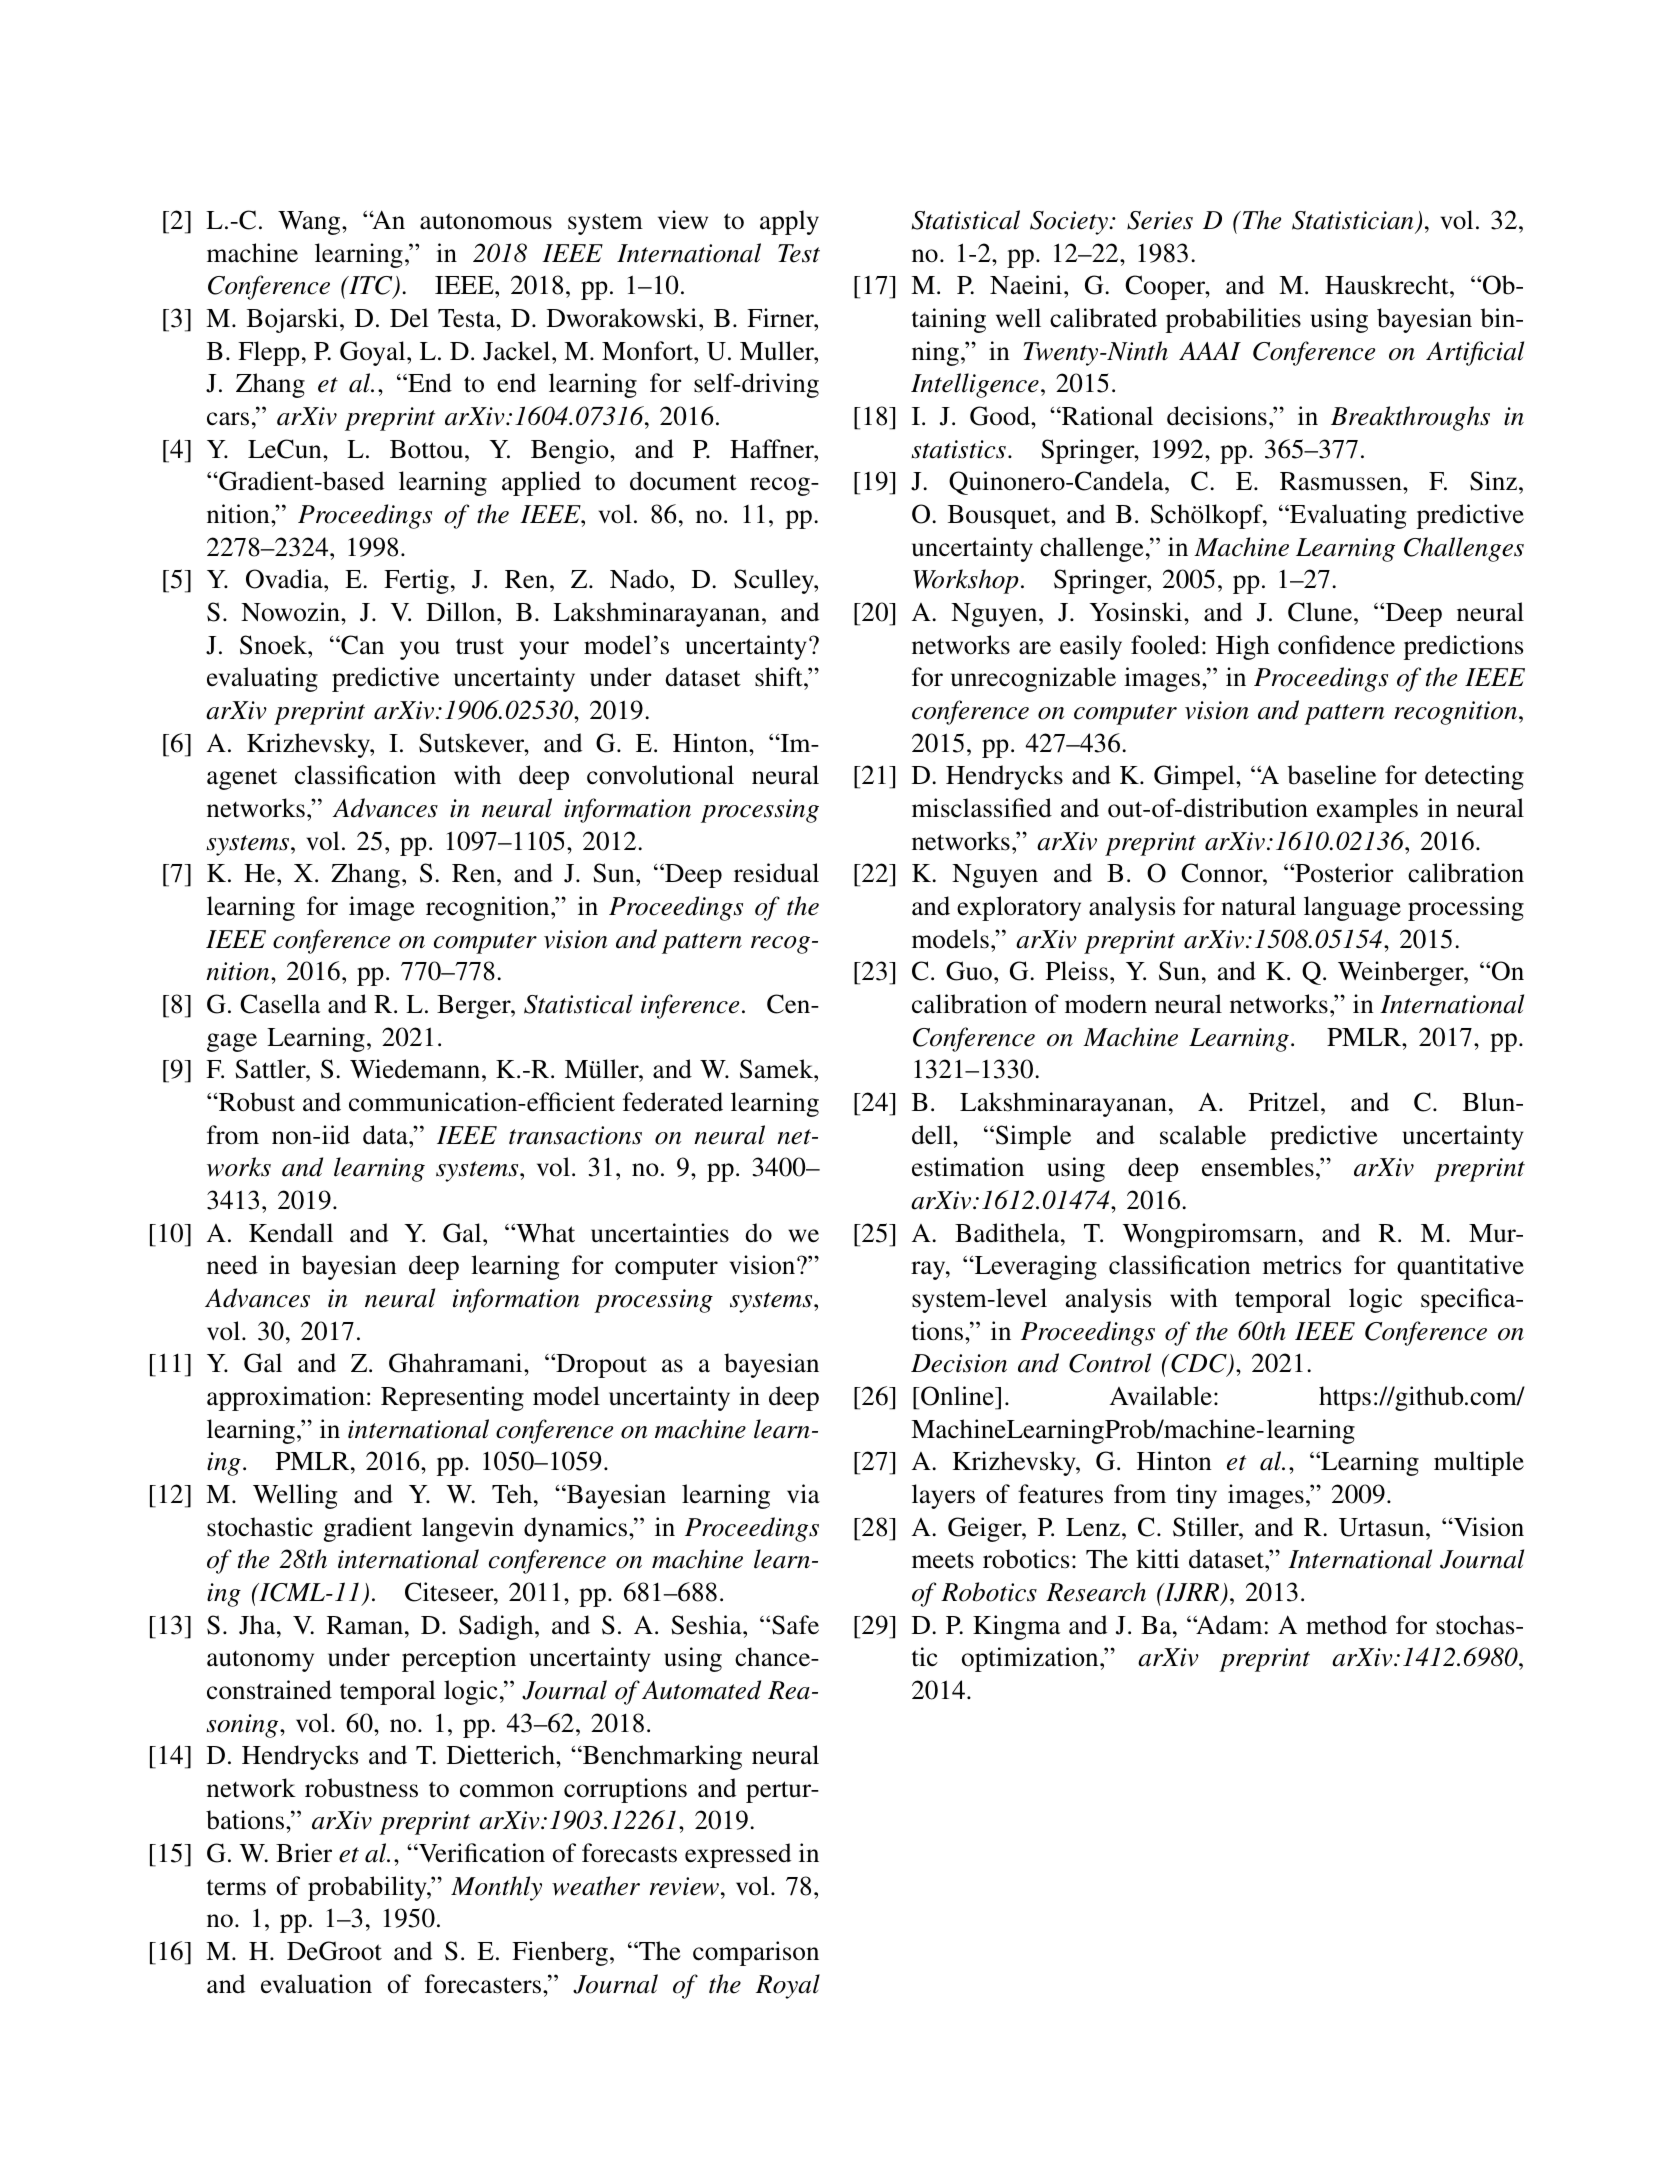  What do you see at coordinates (513, 1494) in the screenshot?
I see `Teh` at bounding box center [513, 1494].
